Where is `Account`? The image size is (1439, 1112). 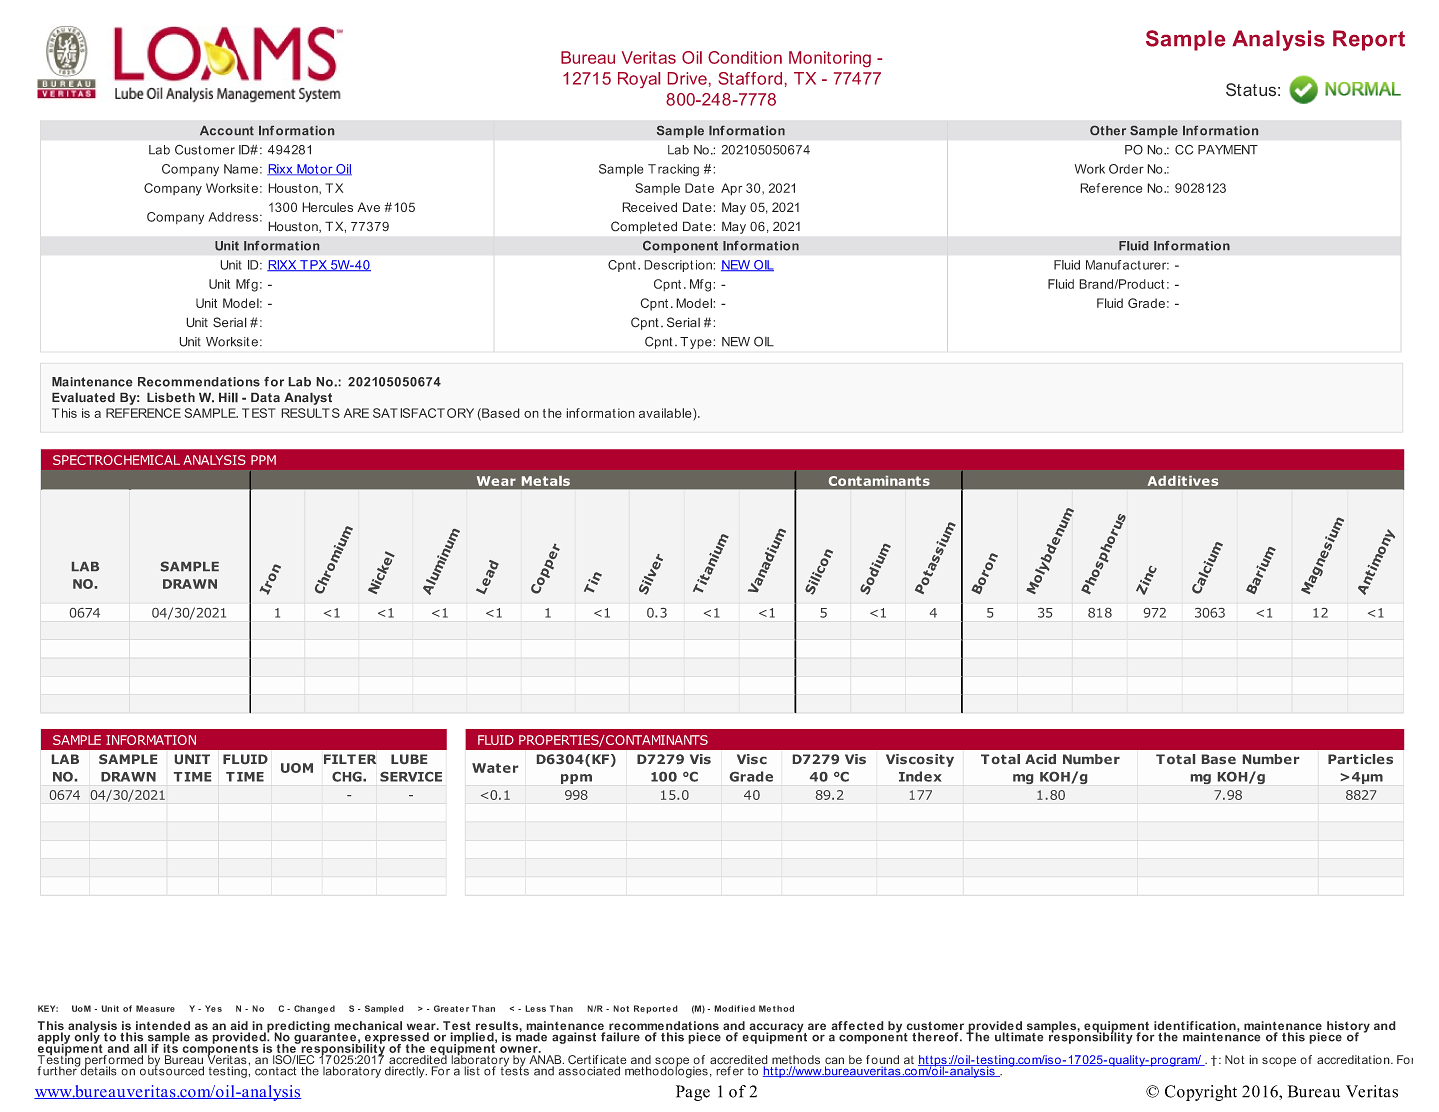 Account is located at coordinates (227, 130).
